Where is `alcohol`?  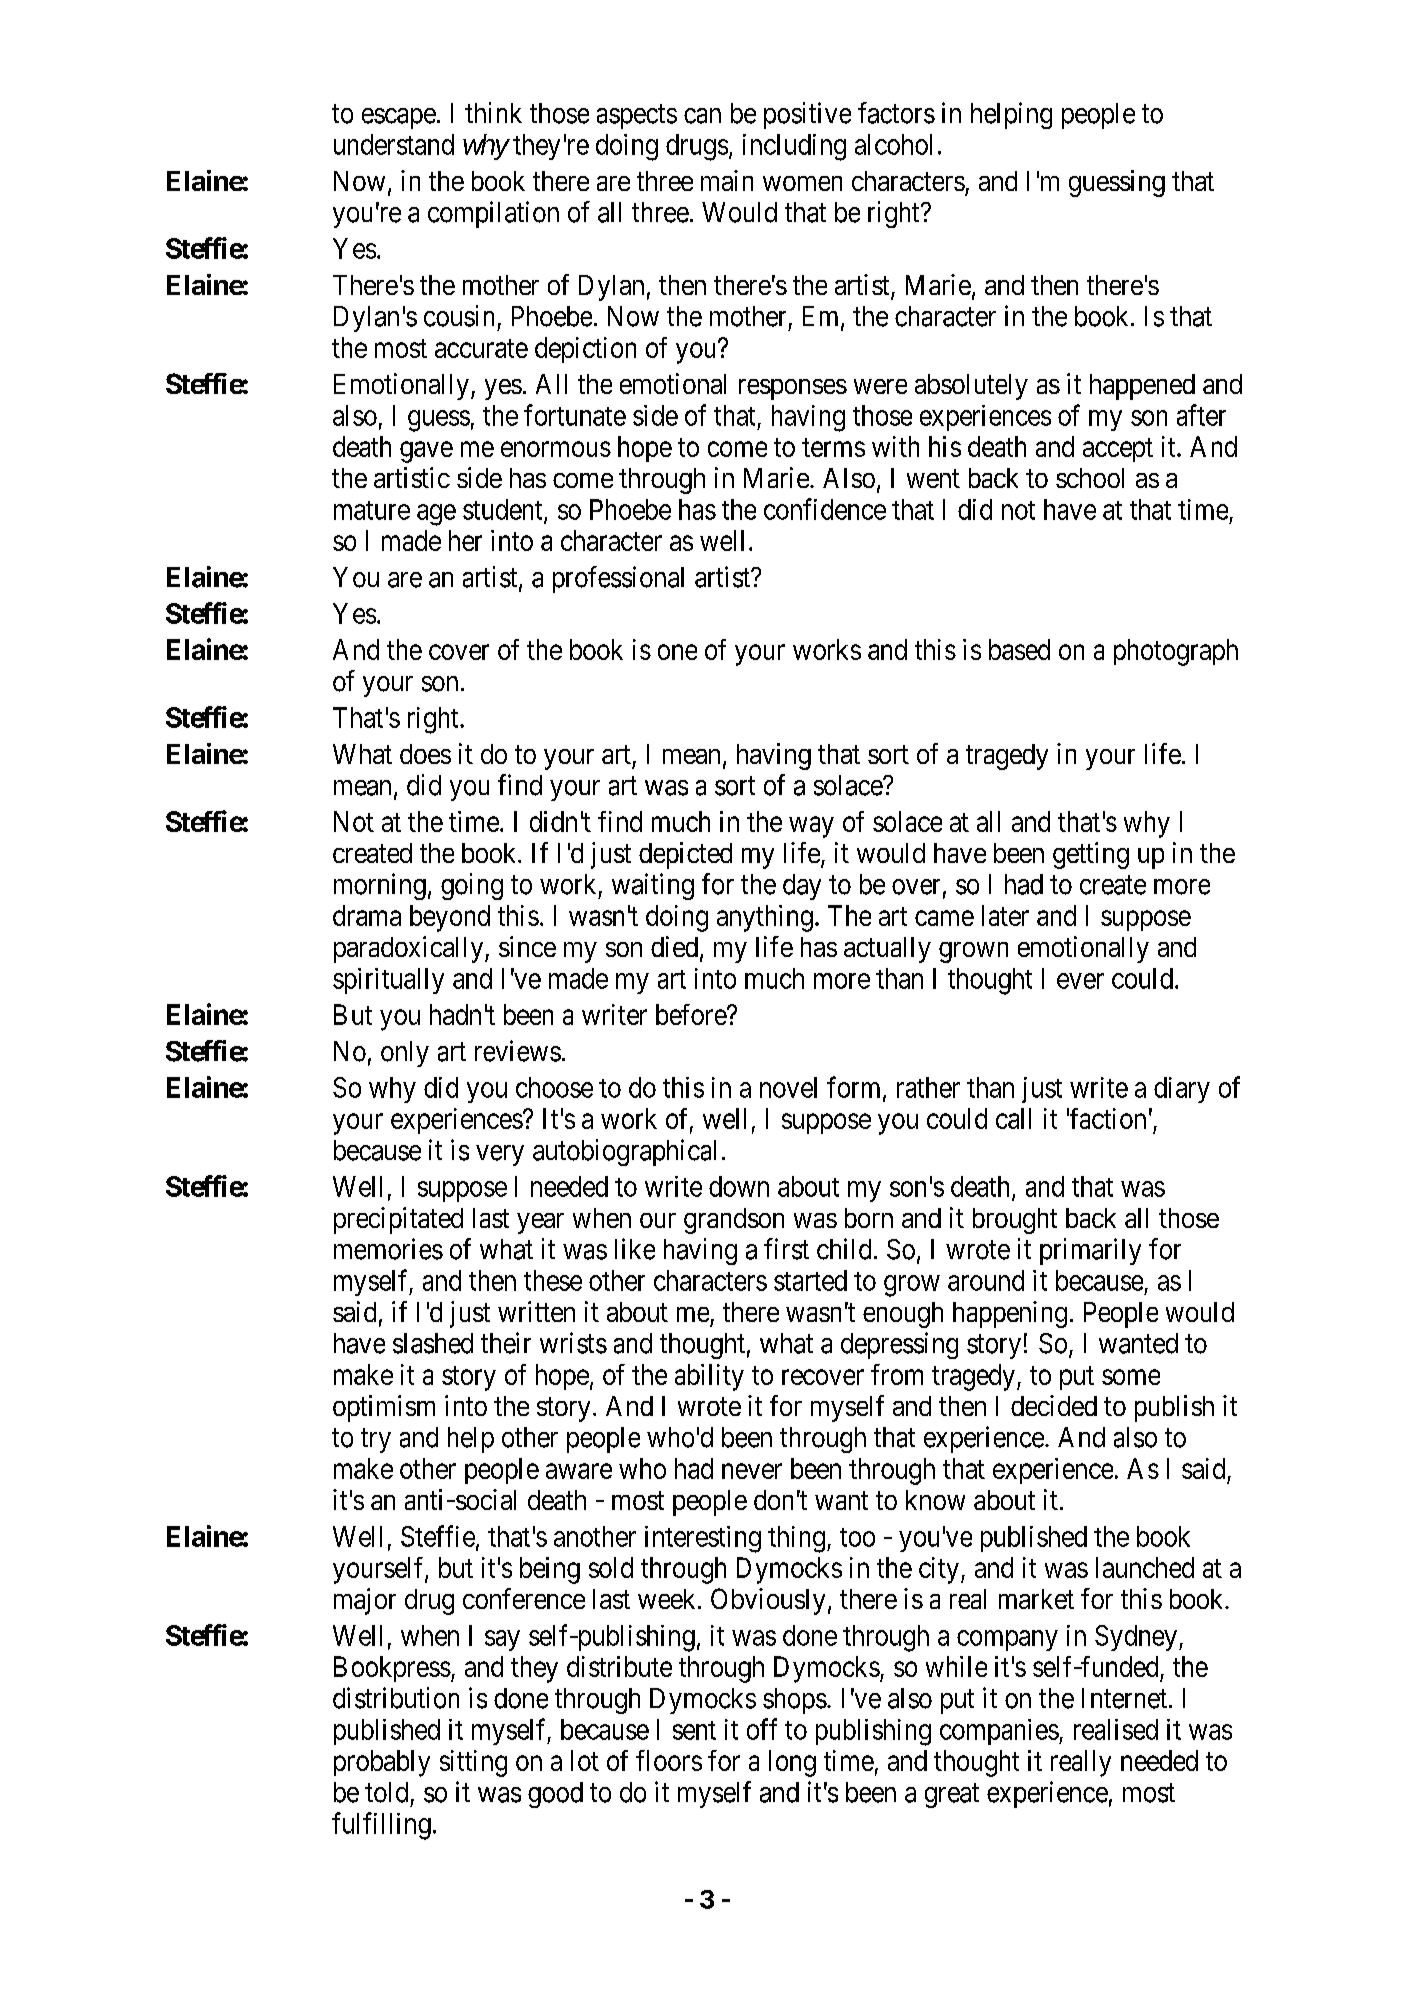
alcohol is located at coordinates (893, 144).
